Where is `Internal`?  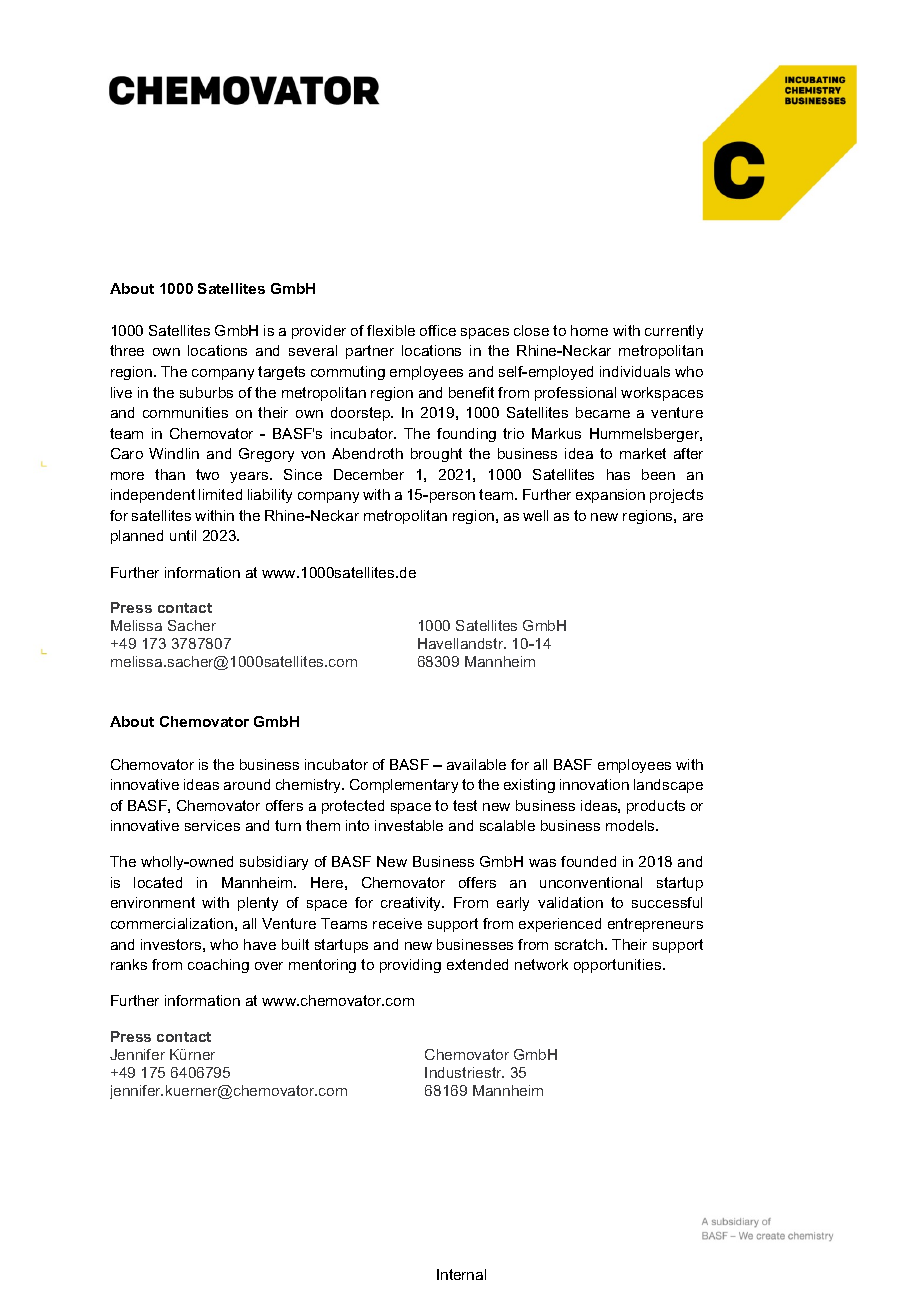 Internal is located at coordinates (461, 1274).
